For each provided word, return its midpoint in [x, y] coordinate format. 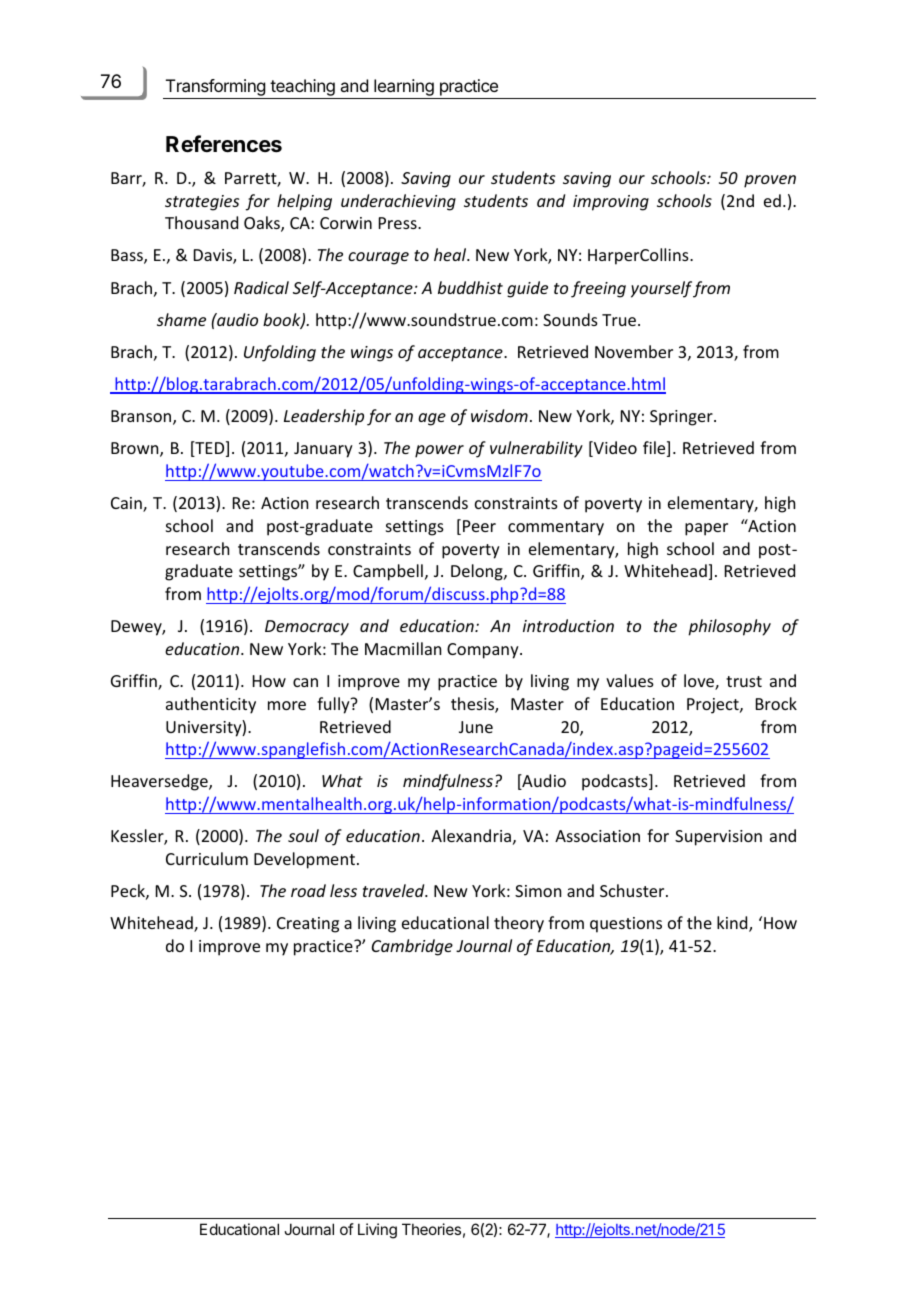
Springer [682, 418]
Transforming [215, 89]
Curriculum [207, 858]
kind [733, 924]
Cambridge [412, 947]
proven [770, 181]
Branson [142, 417]
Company [484, 651]
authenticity [211, 705]
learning [404, 89]
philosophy [729, 627]
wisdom [499, 415]
